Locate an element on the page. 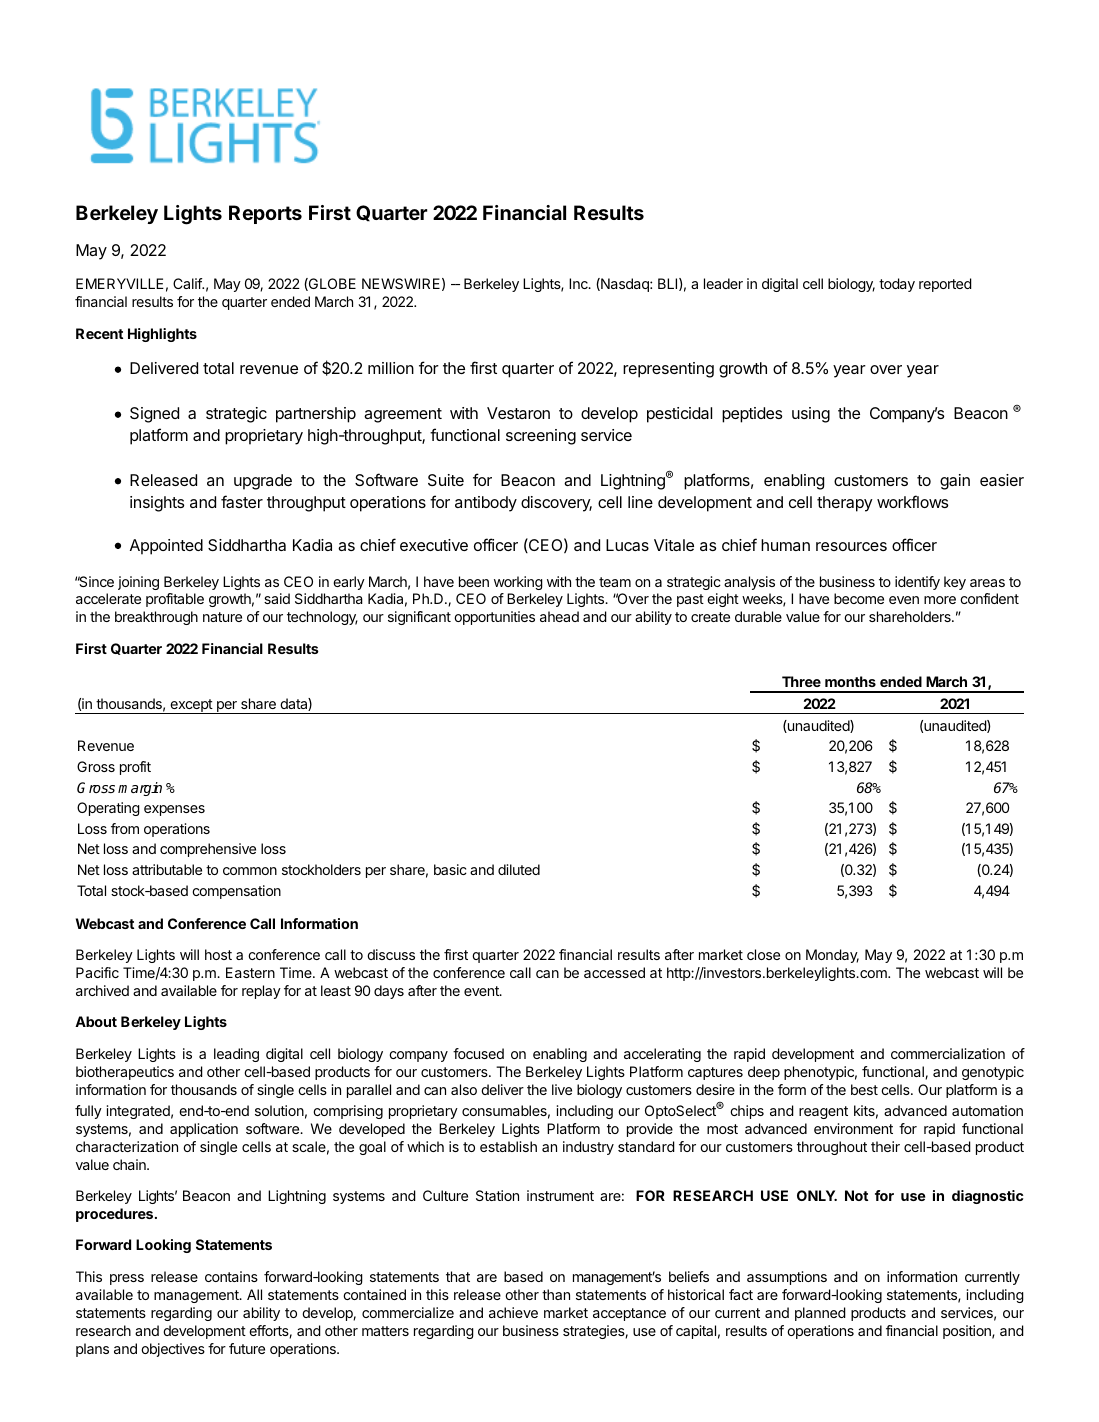 The image size is (1099, 1422). today is located at coordinates (897, 285).
